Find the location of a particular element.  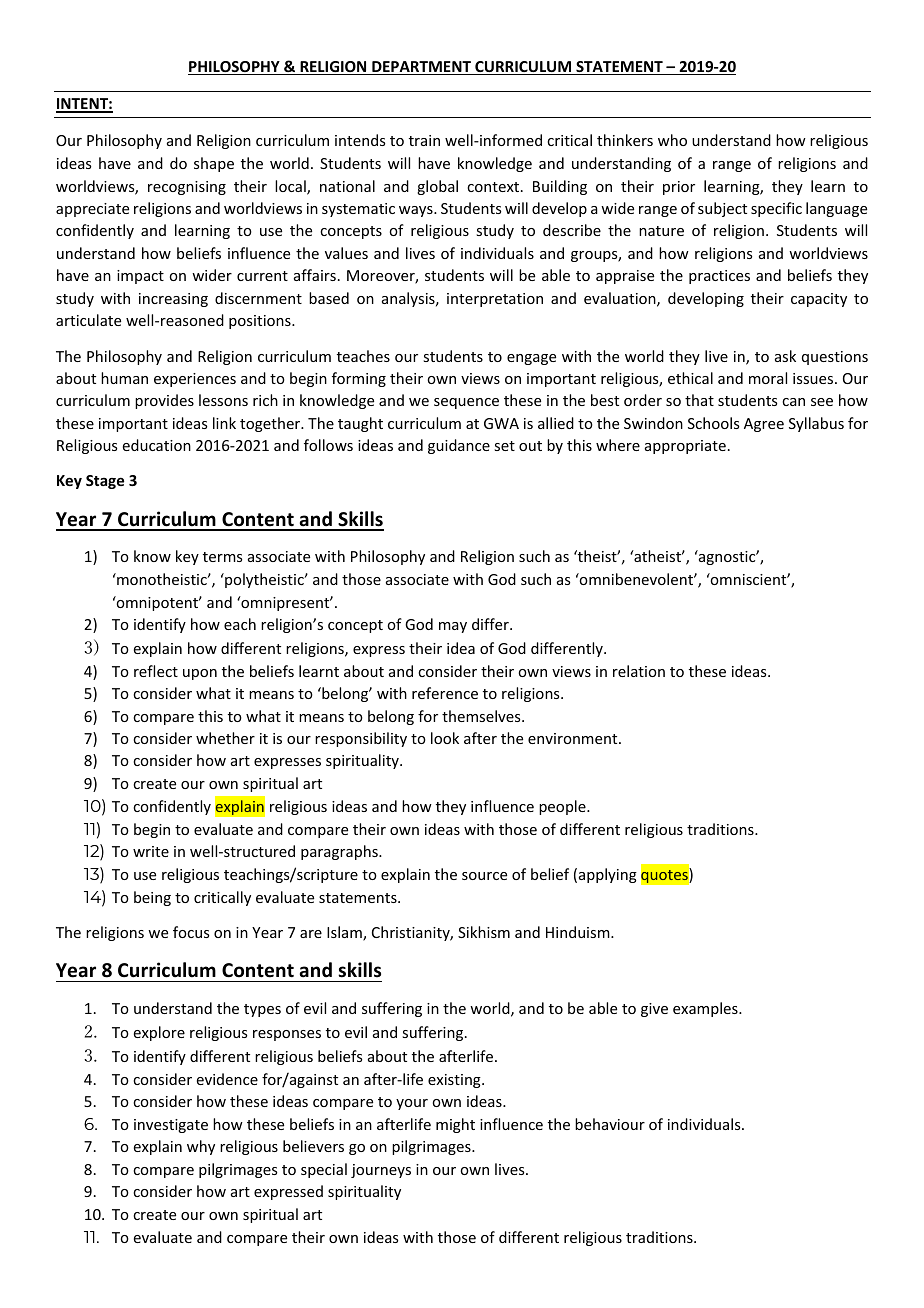

moral is located at coordinates (768, 378).
